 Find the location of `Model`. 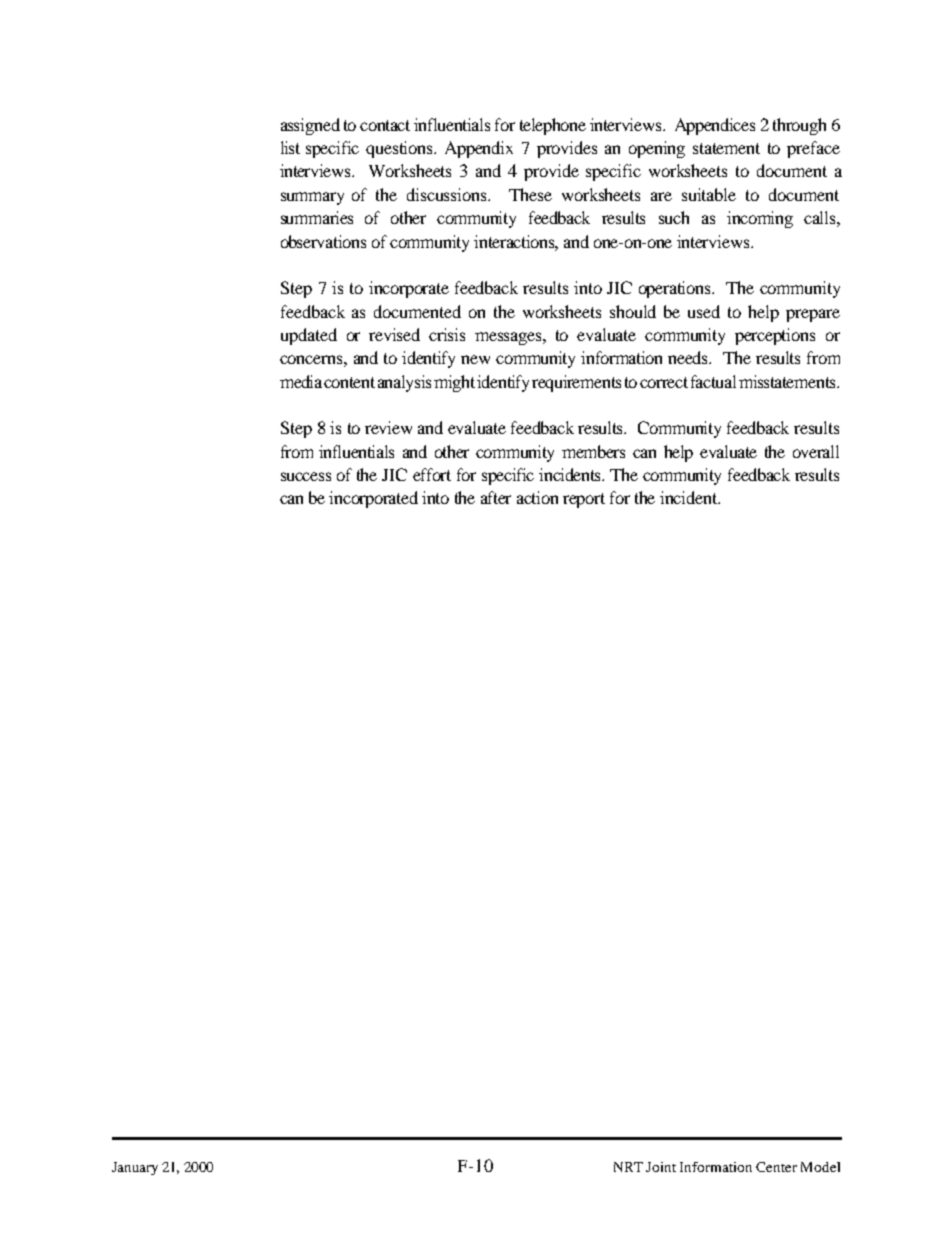

Model is located at coordinates (820, 1167).
